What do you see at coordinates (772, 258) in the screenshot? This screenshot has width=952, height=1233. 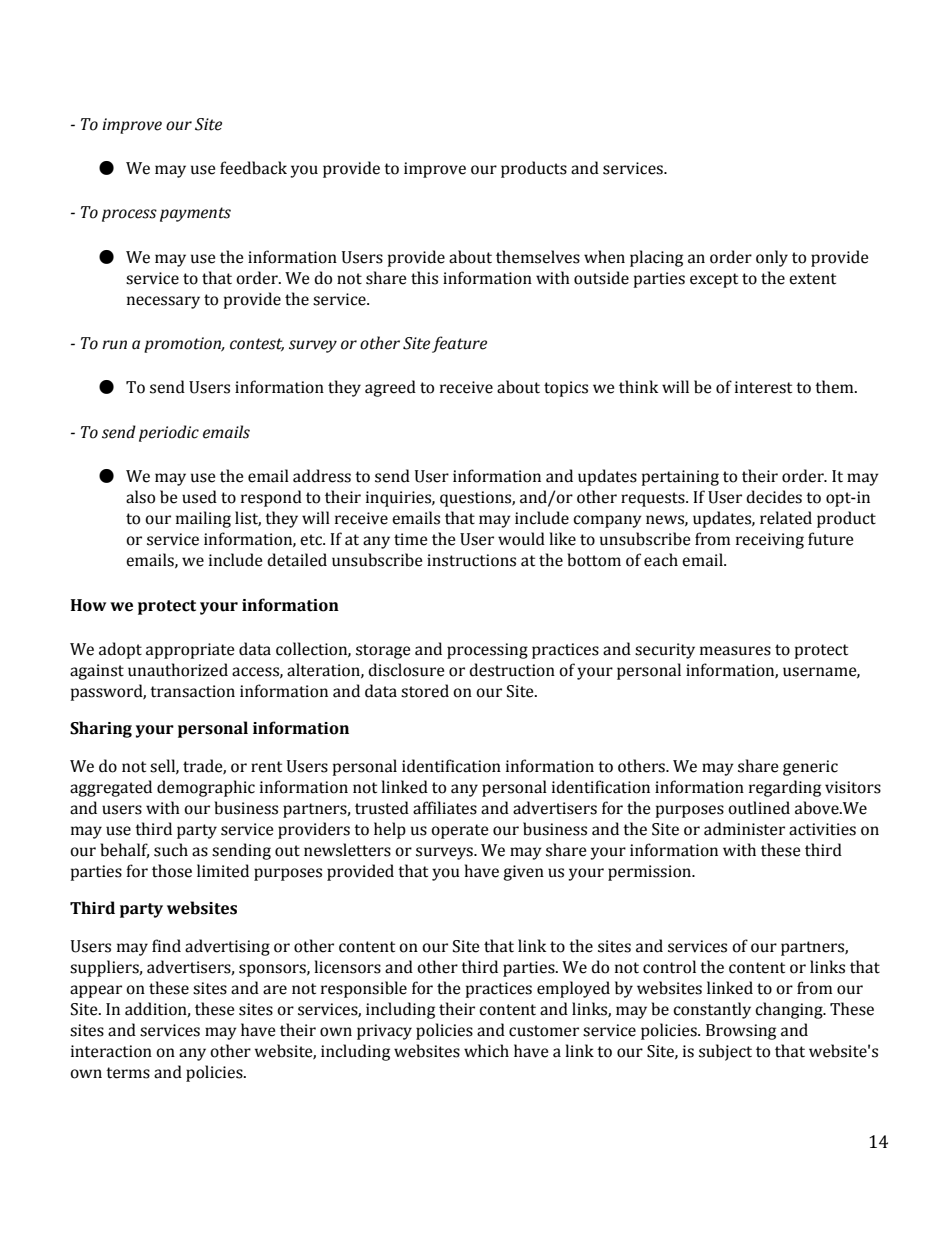 I see `only` at bounding box center [772, 258].
